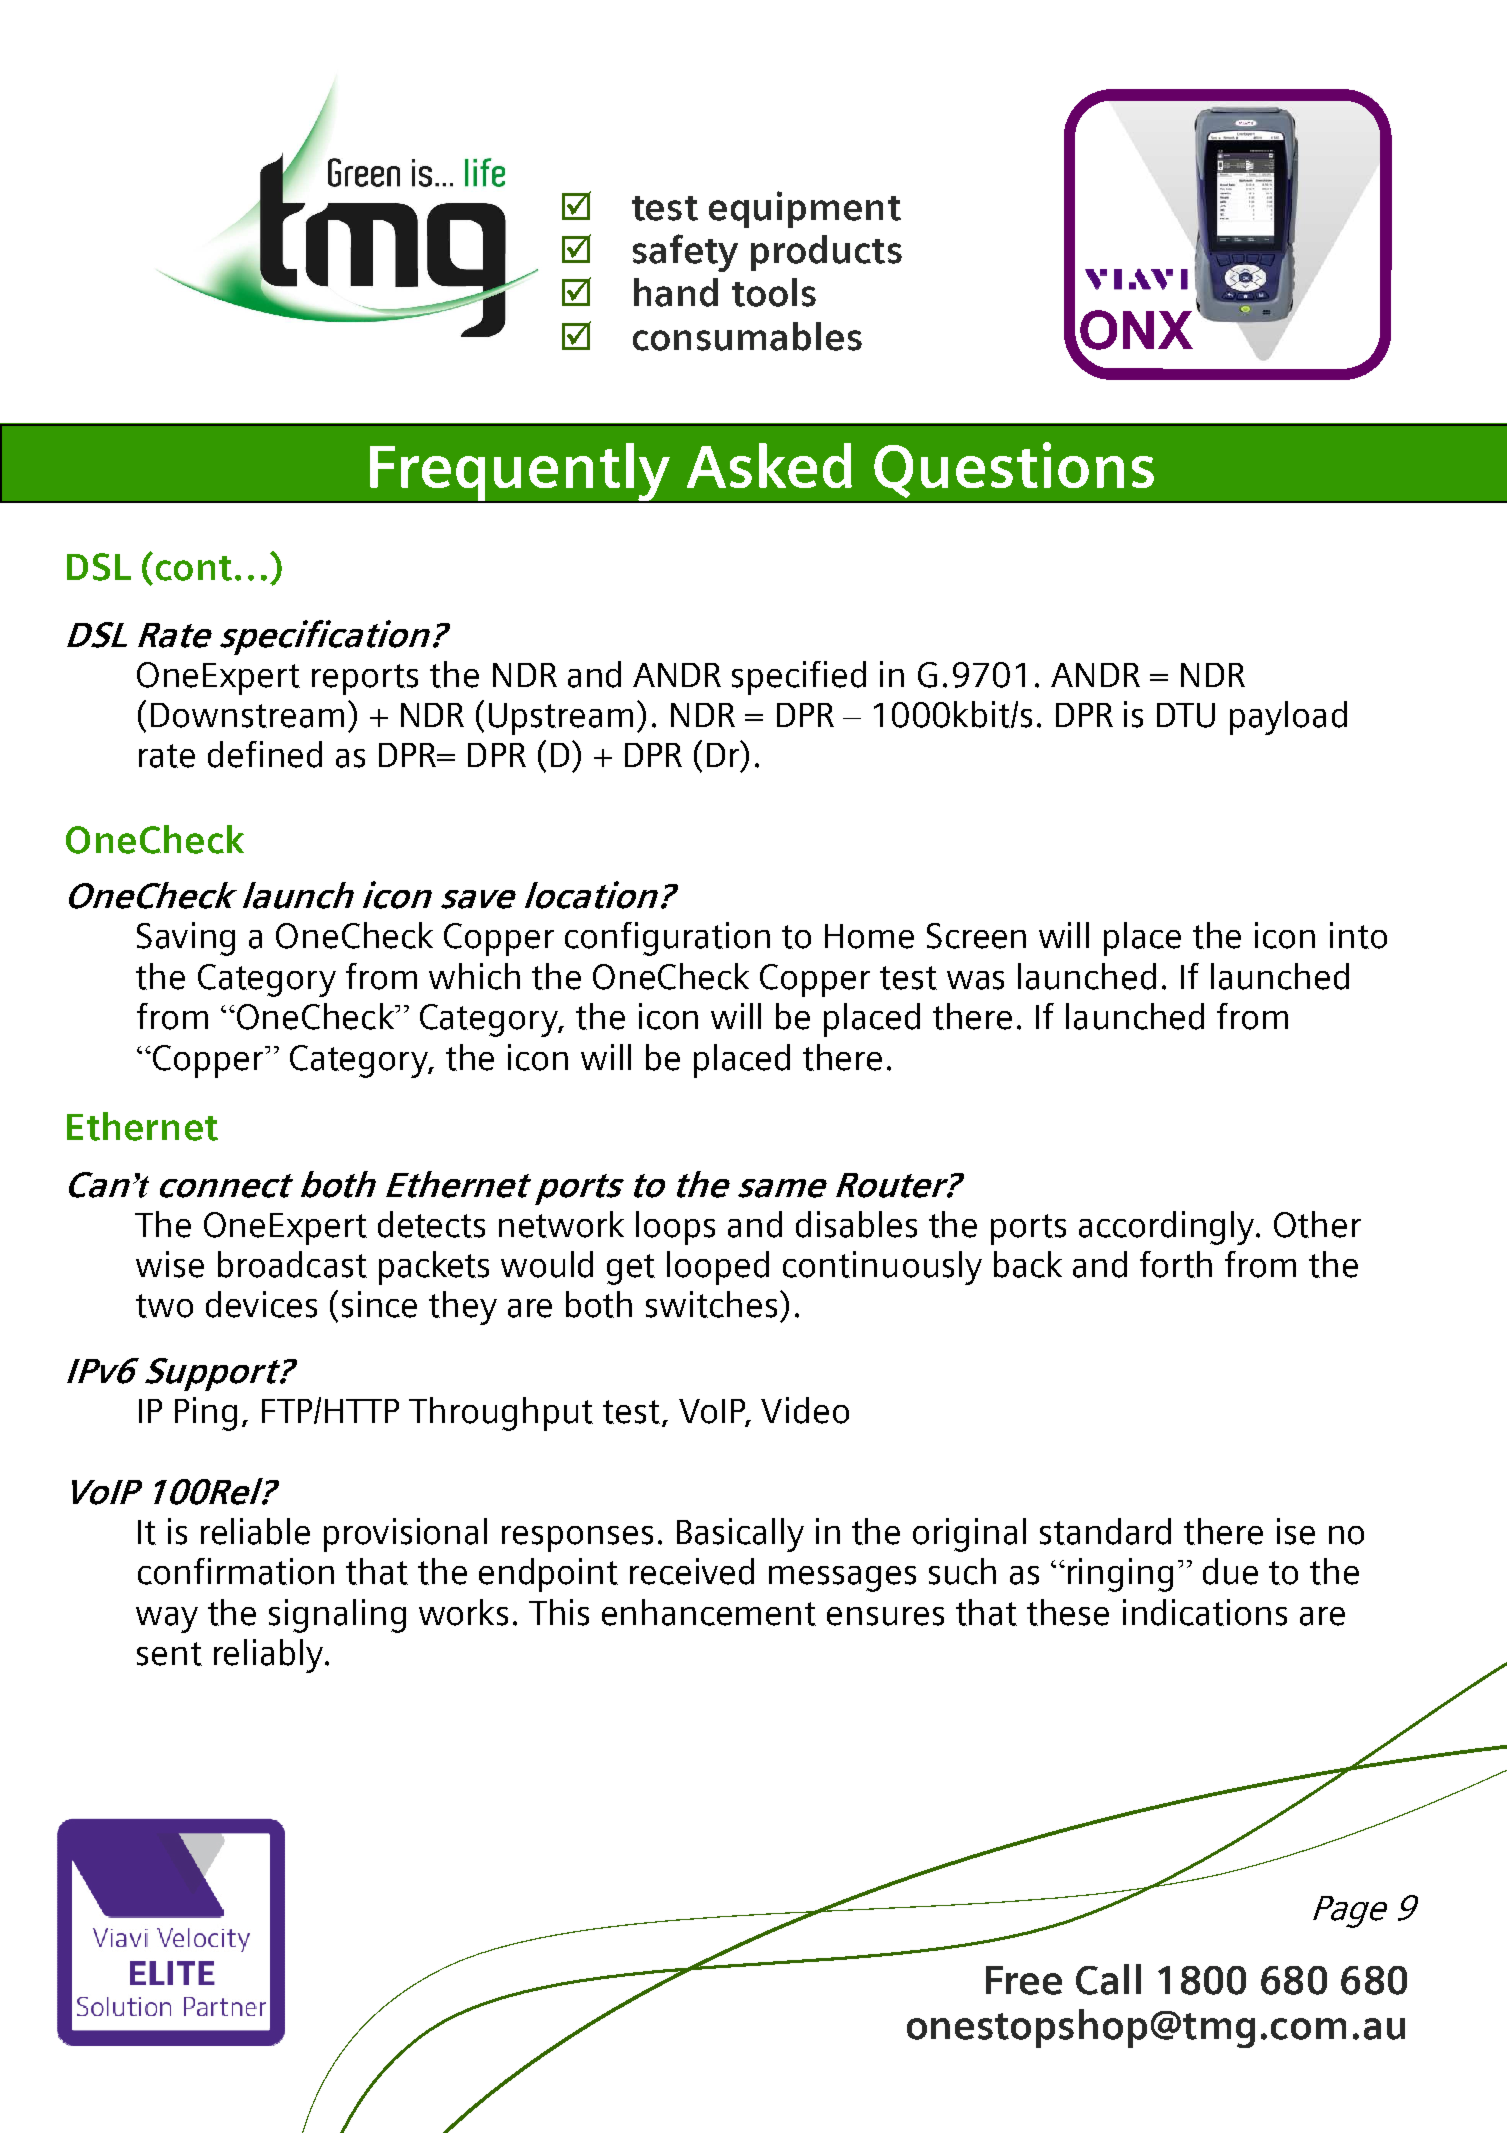 This page has height=2133, width=1507. Describe the element at coordinates (856, 1224) in the page. I see `disables` at that location.
